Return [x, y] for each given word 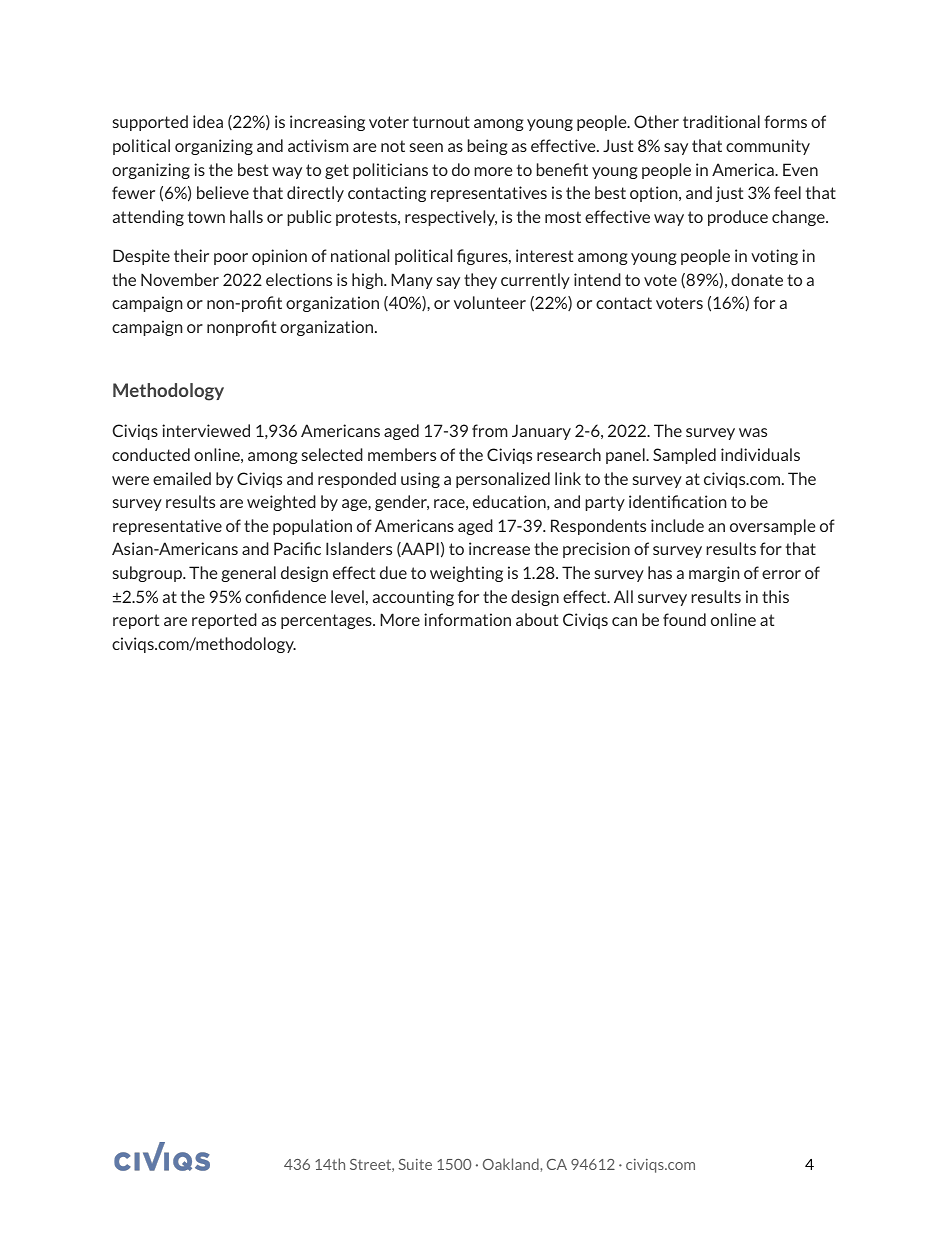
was [753, 432]
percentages [327, 621]
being [488, 147]
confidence [285, 596]
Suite [415, 1164]
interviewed [206, 430]
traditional [721, 121]
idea [208, 121]
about [537, 619]
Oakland [512, 1164]
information [467, 619]
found [684, 619]
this [775, 596]
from [490, 430]
